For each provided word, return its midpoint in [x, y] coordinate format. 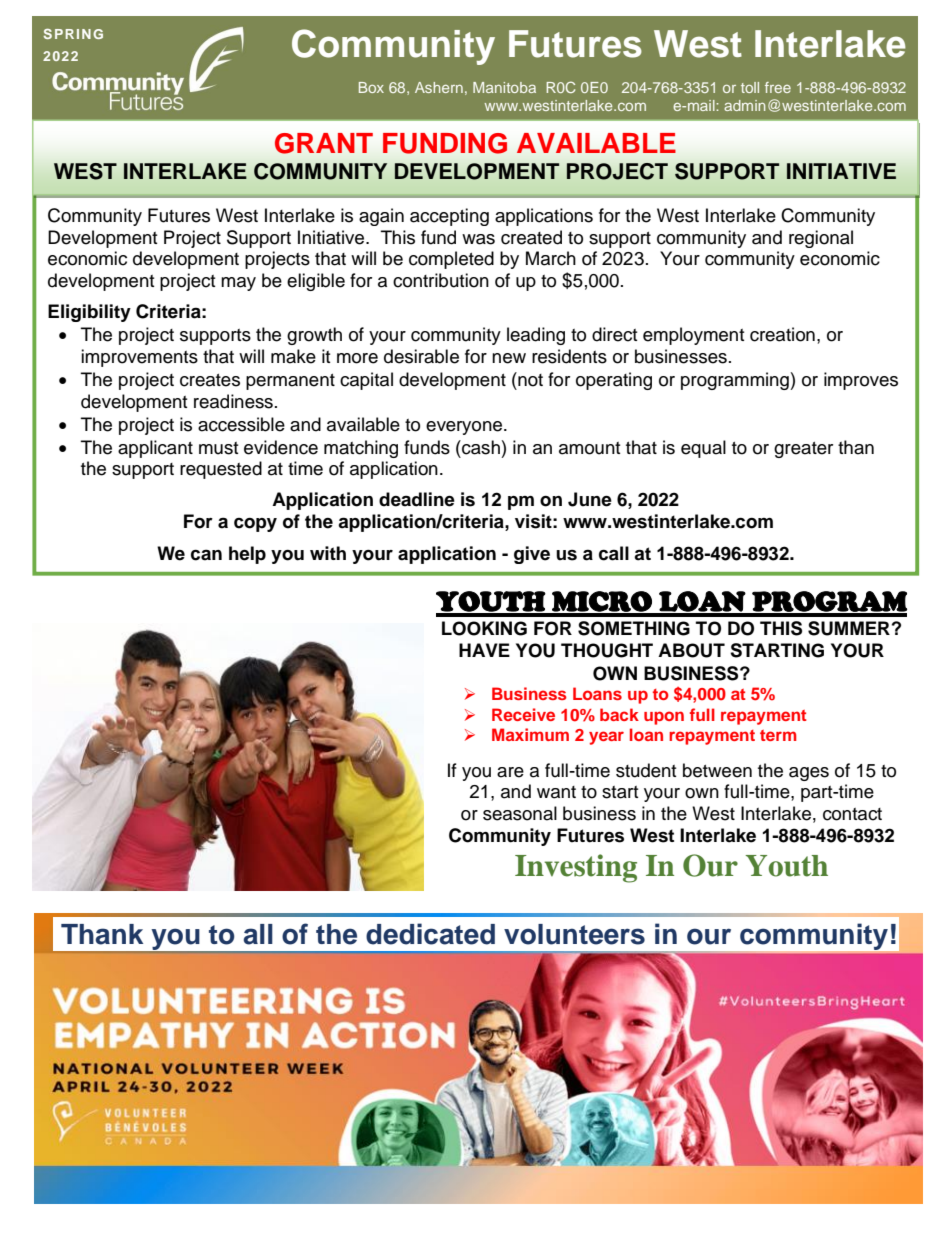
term [778, 735]
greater [803, 450]
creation [782, 334]
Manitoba [504, 87]
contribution [441, 280]
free [778, 87]
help [247, 555]
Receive [523, 714]
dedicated [430, 934]
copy [255, 525]
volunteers [574, 934]
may [238, 284]
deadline [417, 499]
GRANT [324, 143]
